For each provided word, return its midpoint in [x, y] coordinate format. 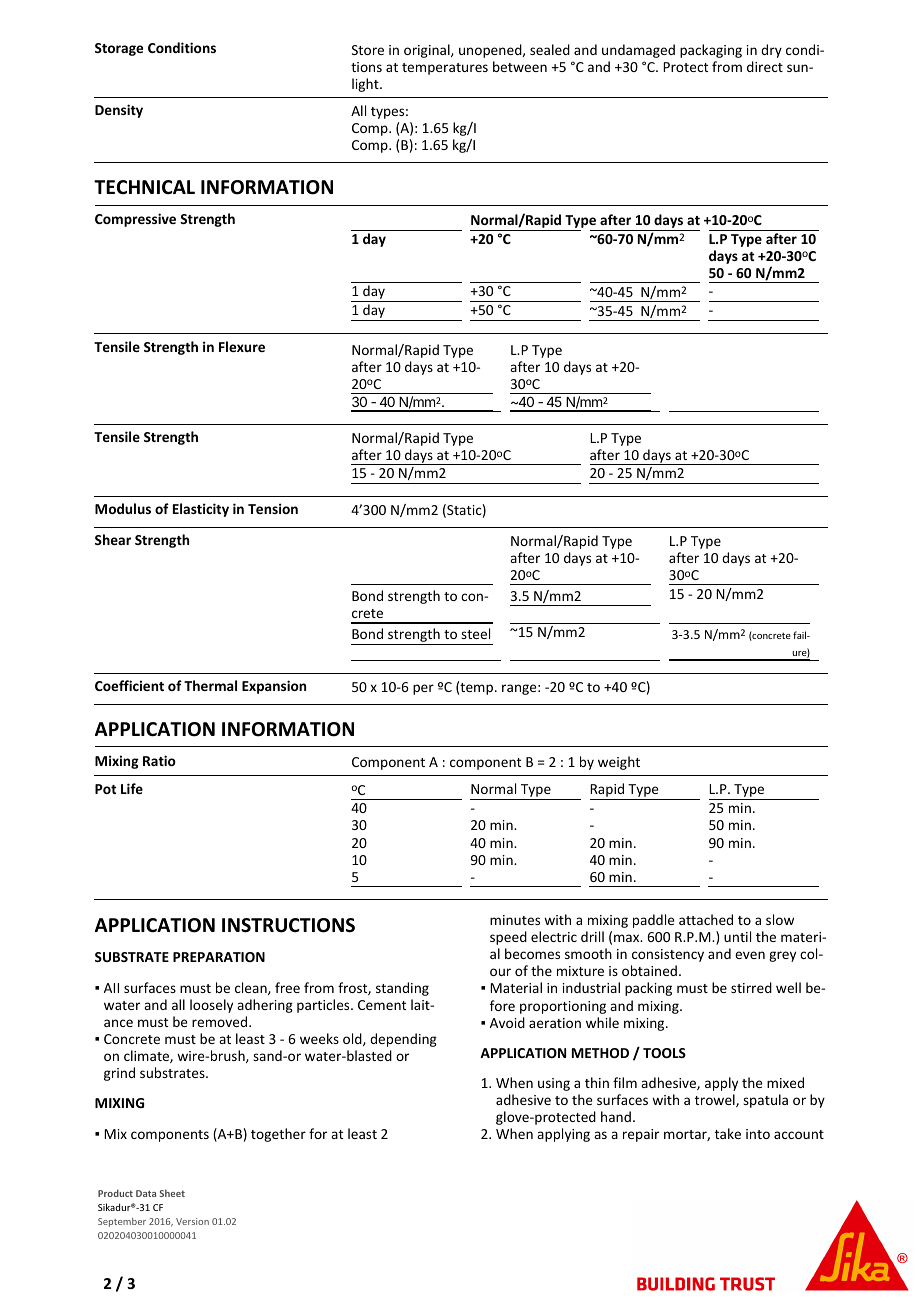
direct [765, 66]
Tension [273, 508]
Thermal [210, 685]
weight [619, 763]
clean [252, 988]
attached [706, 919]
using [554, 1084]
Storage [119, 49]
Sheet [172, 1193]
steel [475, 633]
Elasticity [201, 510]
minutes [515, 920]
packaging [711, 51]
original [428, 51]
